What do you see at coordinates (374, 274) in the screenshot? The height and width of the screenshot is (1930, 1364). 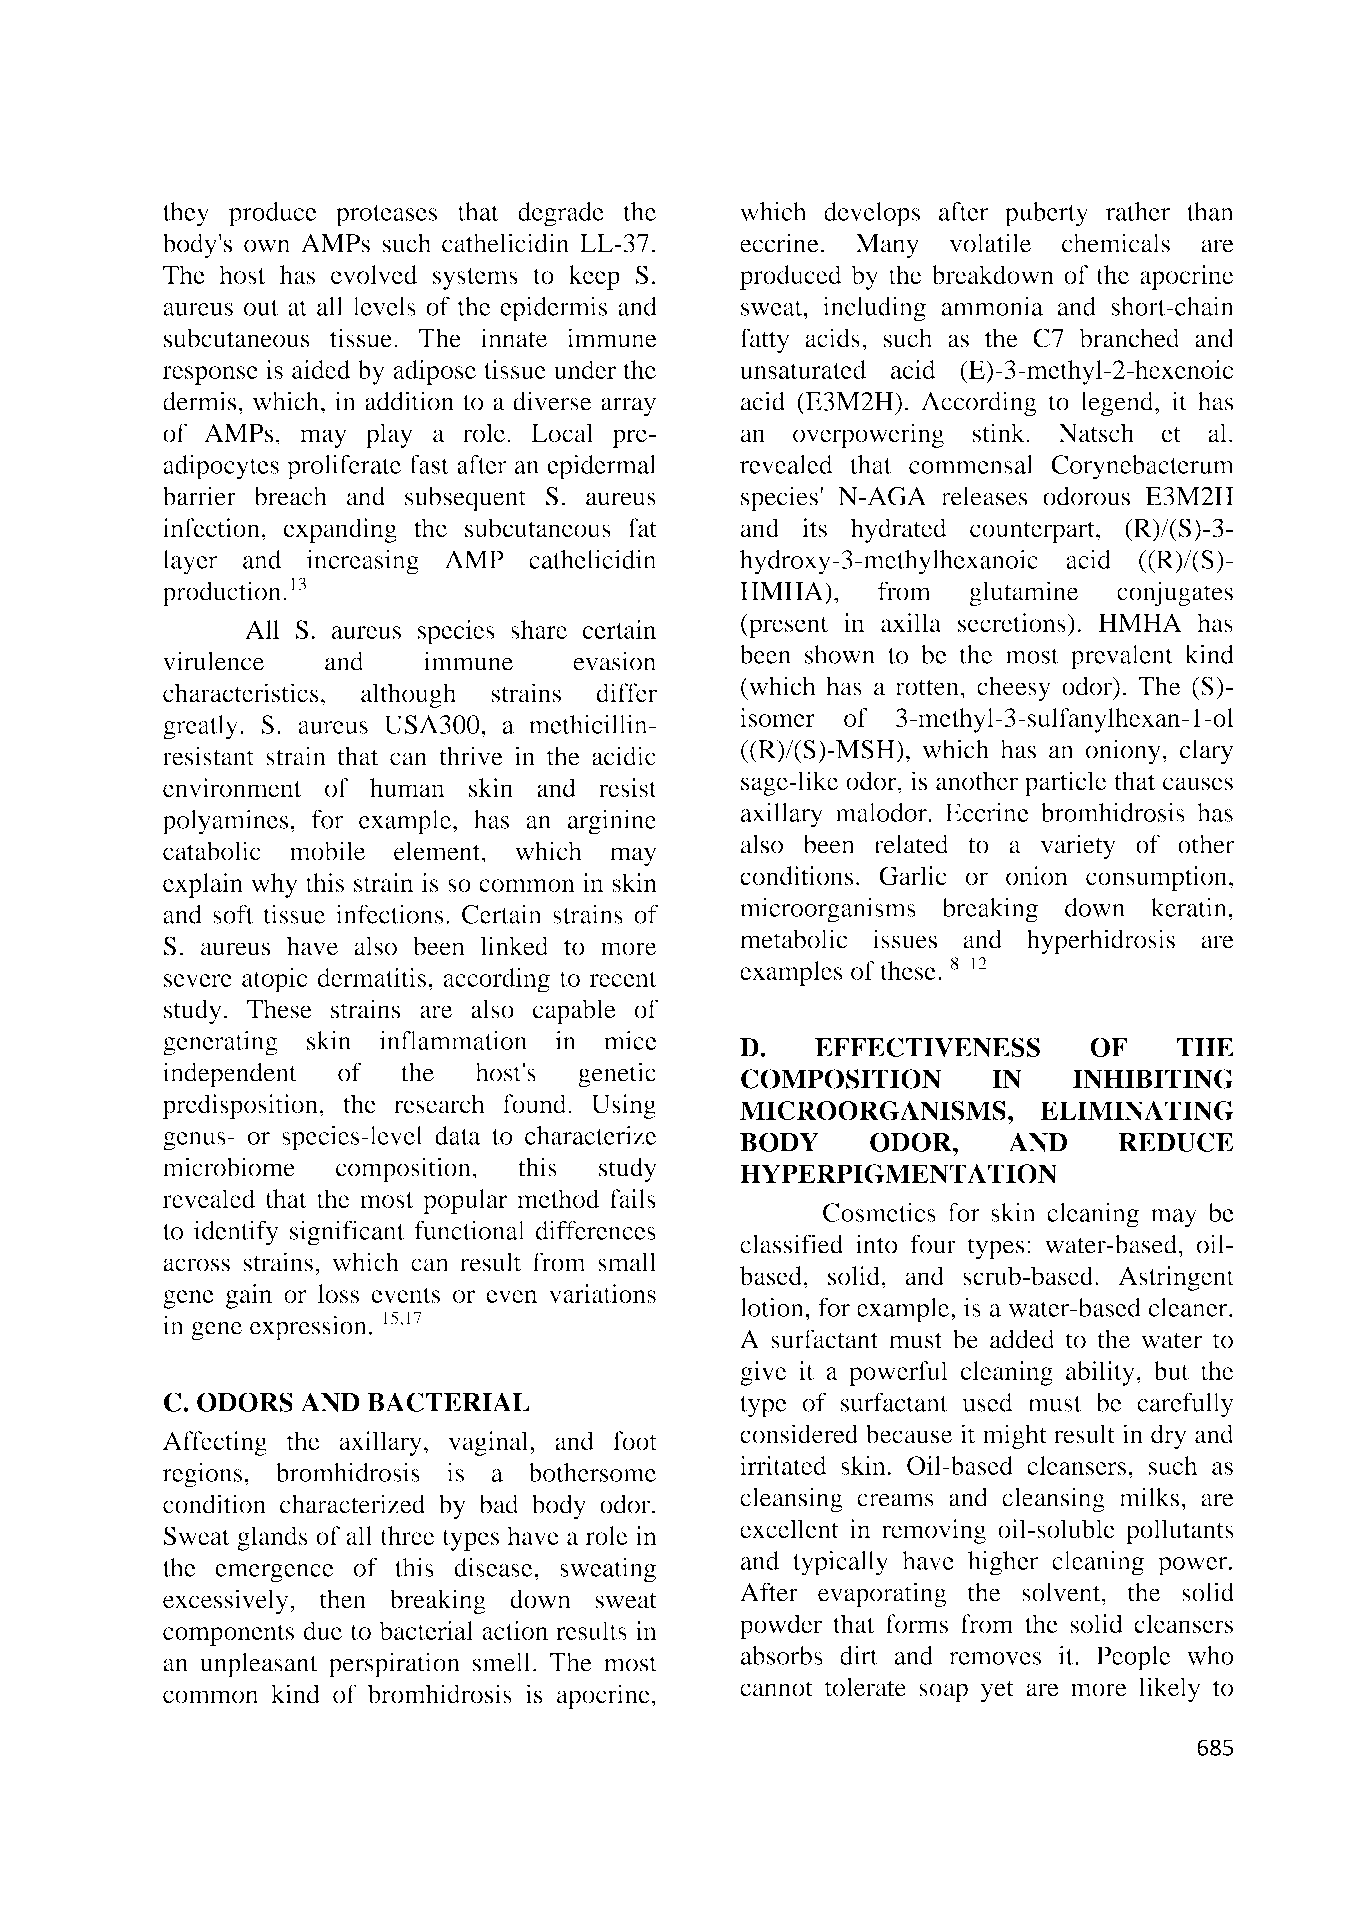 I see `evolved` at bounding box center [374, 274].
